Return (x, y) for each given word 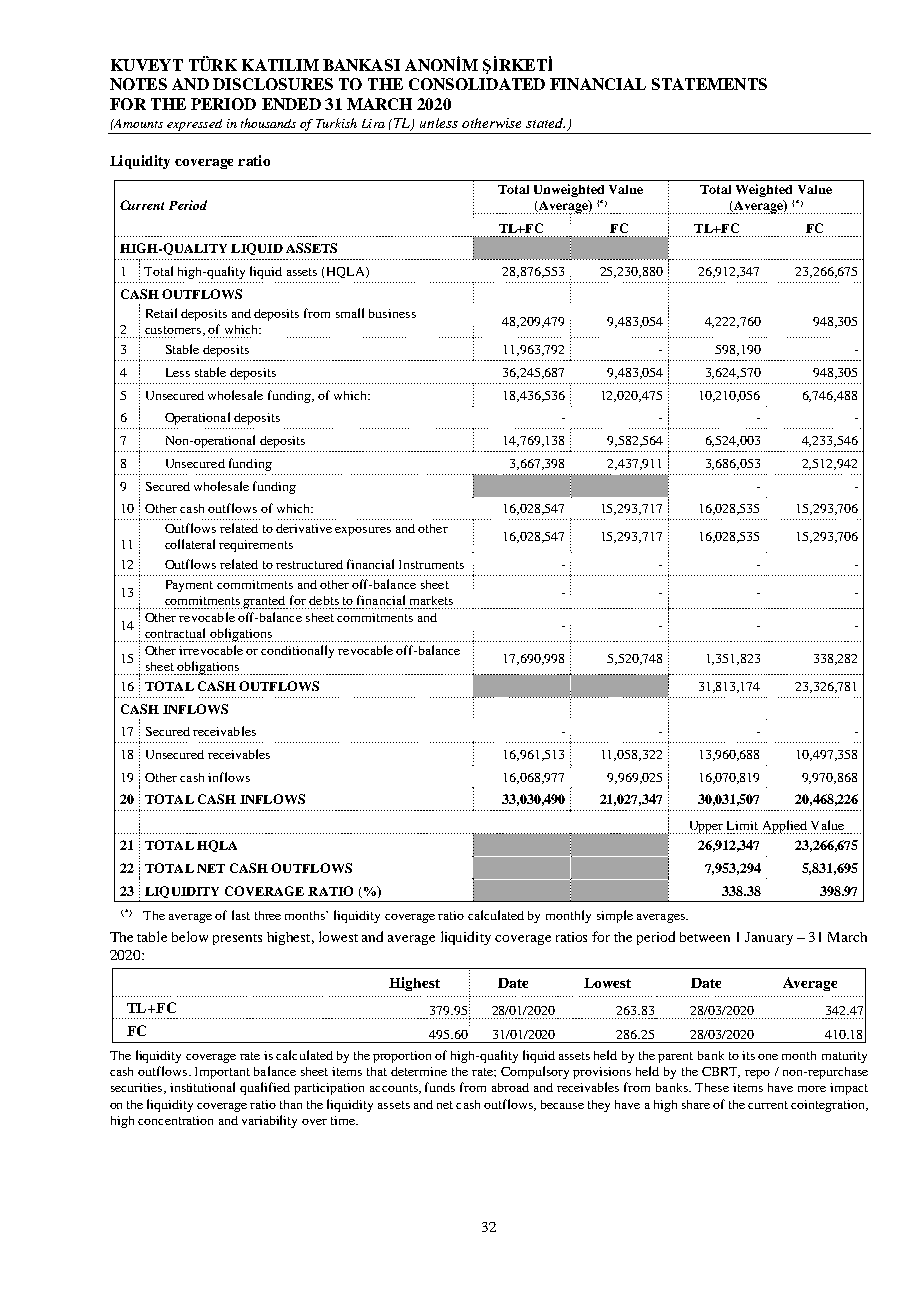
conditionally (297, 651)
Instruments (431, 564)
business (392, 313)
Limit (742, 825)
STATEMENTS (709, 84)
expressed (195, 126)
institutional (202, 1087)
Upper (706, 827)
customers (173, 330)
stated (545, 123)
